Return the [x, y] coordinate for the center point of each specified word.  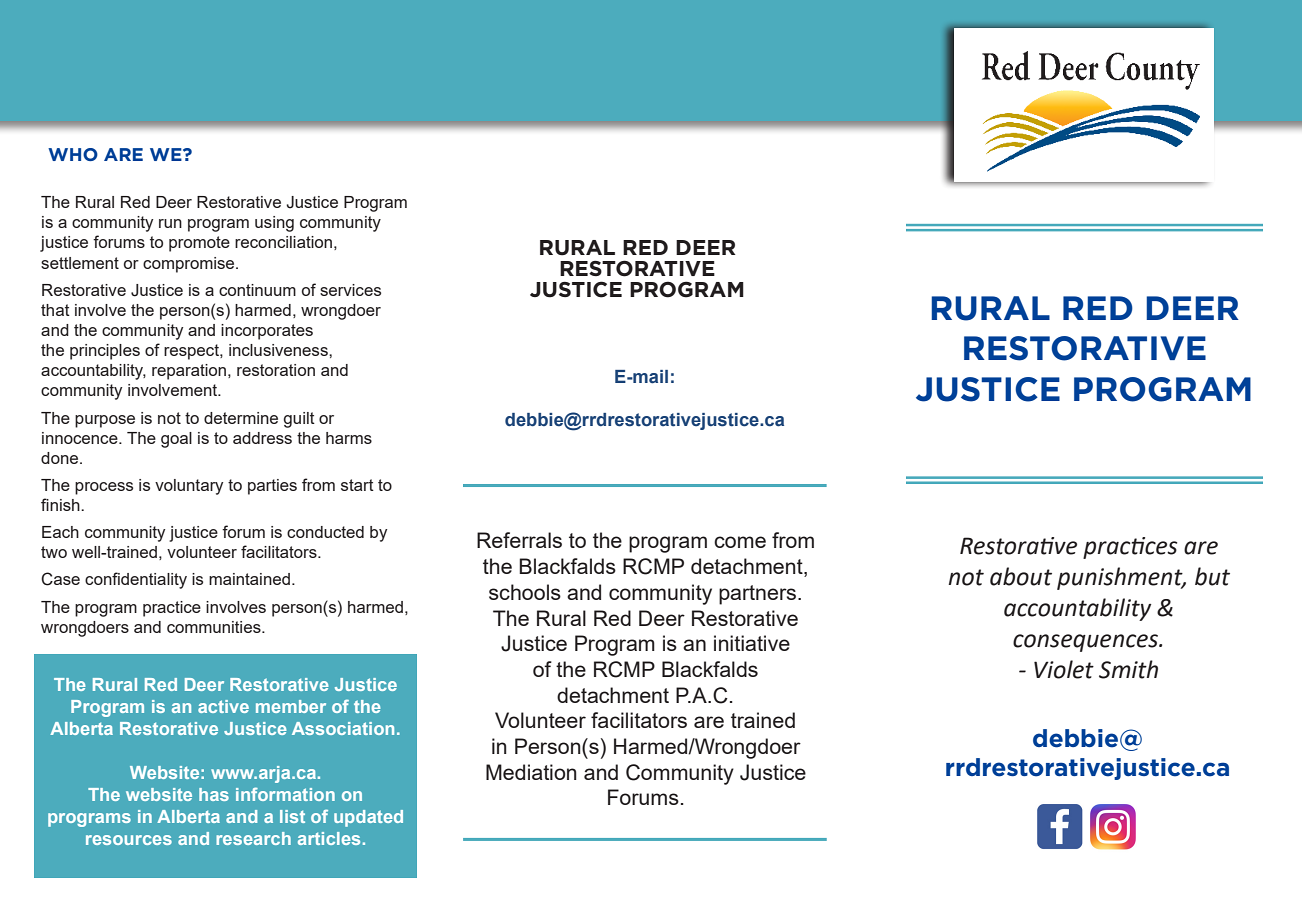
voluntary [189, 487]
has [214, 794]
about [1021, 576]
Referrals [519, 540]
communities [215, 627]
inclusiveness [279, 350]
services [350, 290]
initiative [752, 643]
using [274, 224]
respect [192, 352]
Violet [1064, 669]
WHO [73, 154]
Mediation [531, 772]
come [740, 542]
